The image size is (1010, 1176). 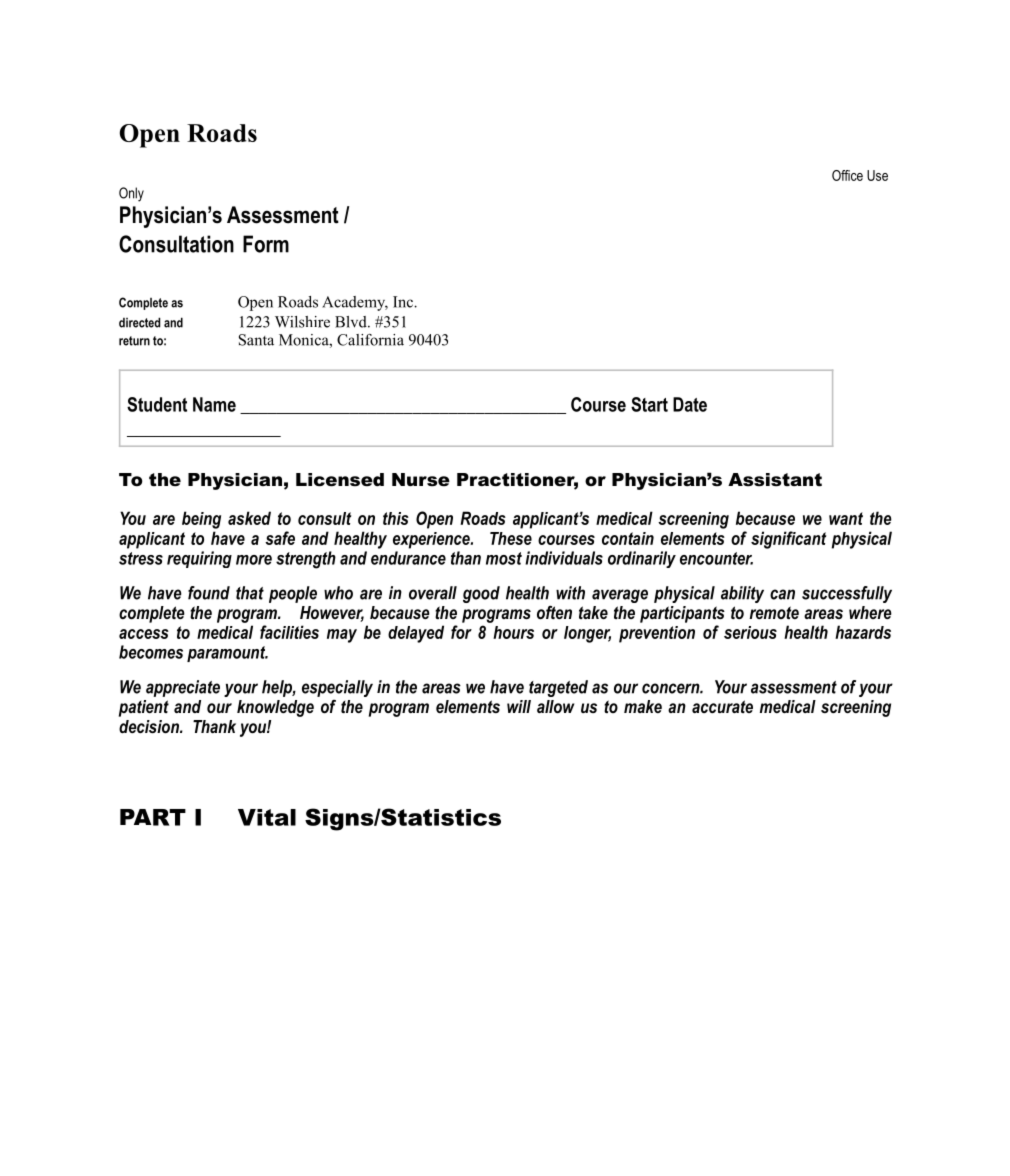 I want to click on Office, so click(x=847, y=175).
